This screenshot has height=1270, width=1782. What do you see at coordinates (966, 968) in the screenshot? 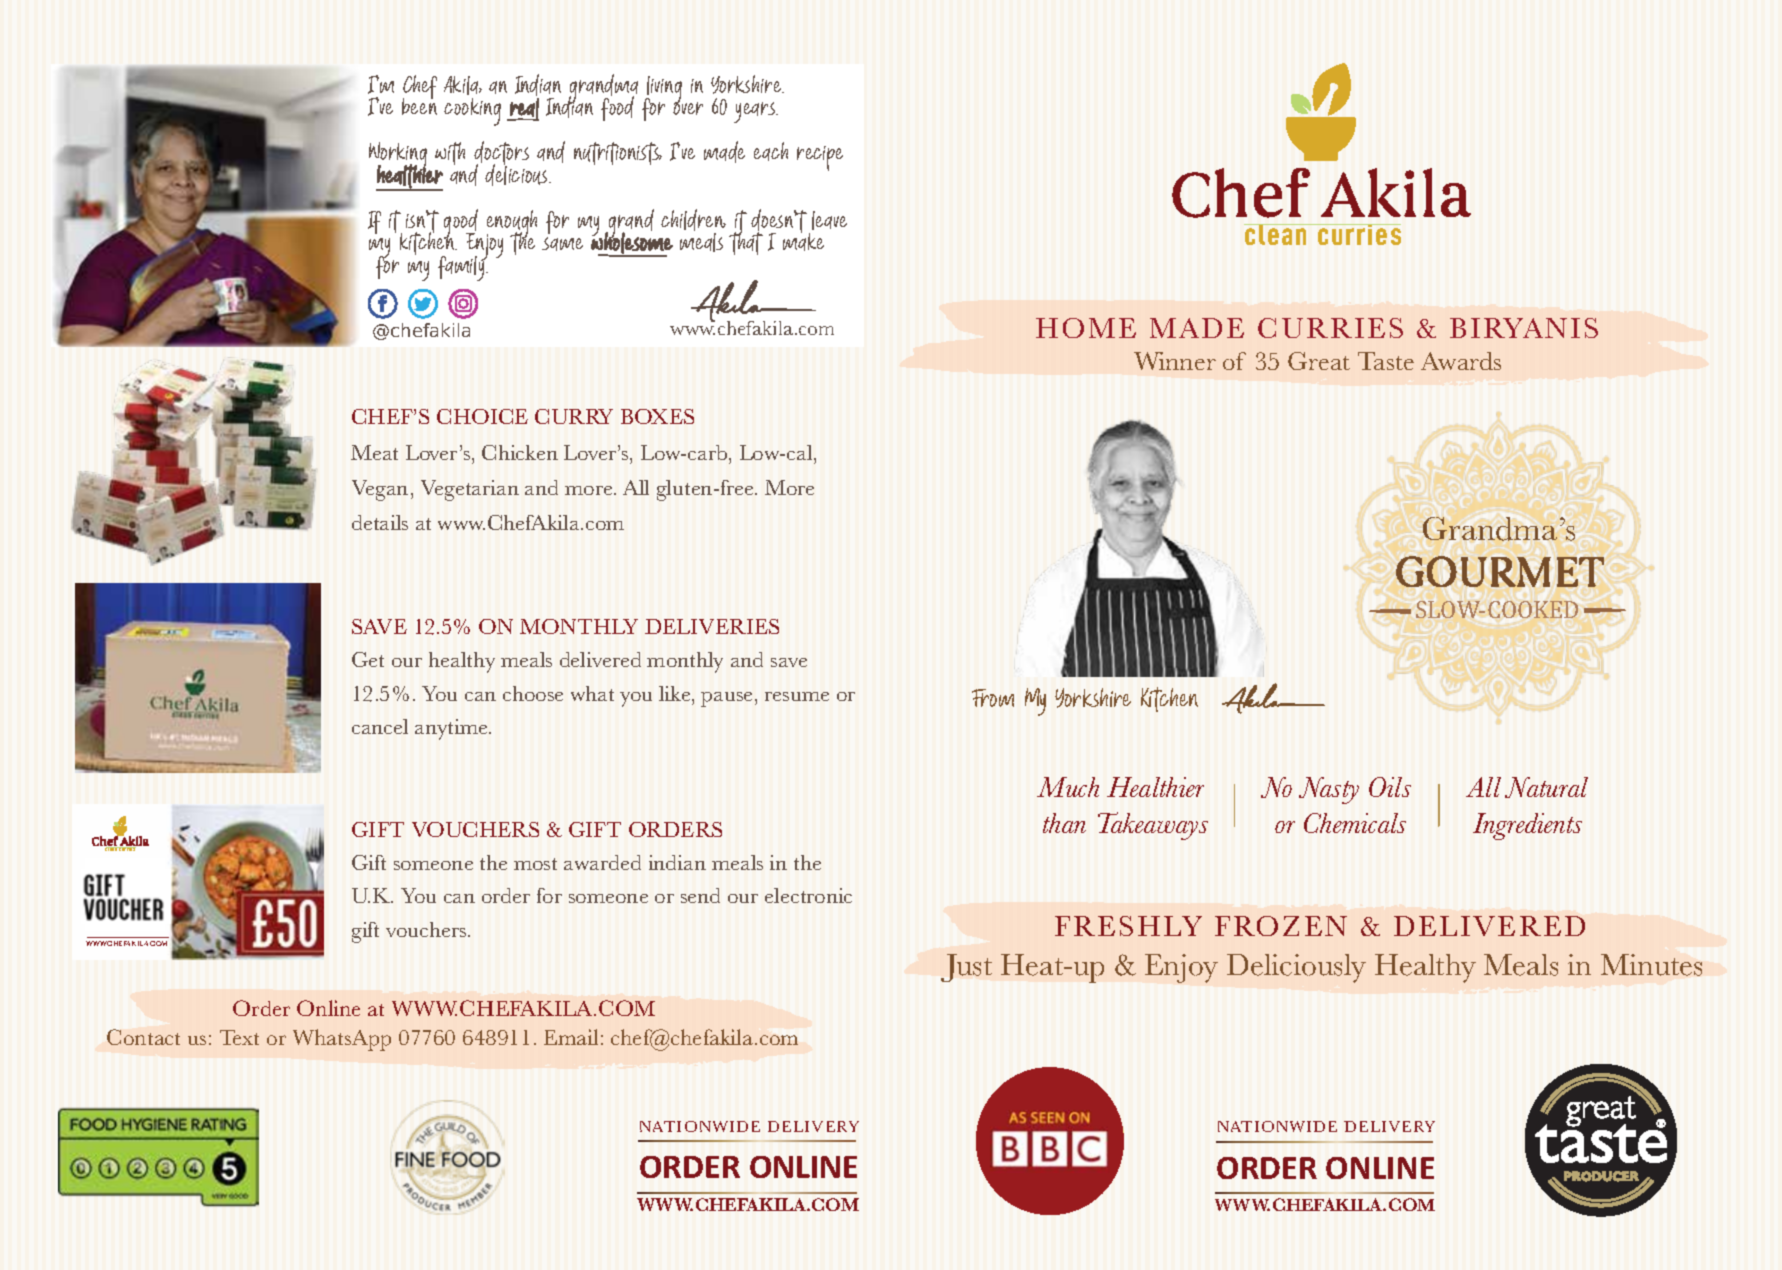
I see `Just` at bounding box center [966, 968].
